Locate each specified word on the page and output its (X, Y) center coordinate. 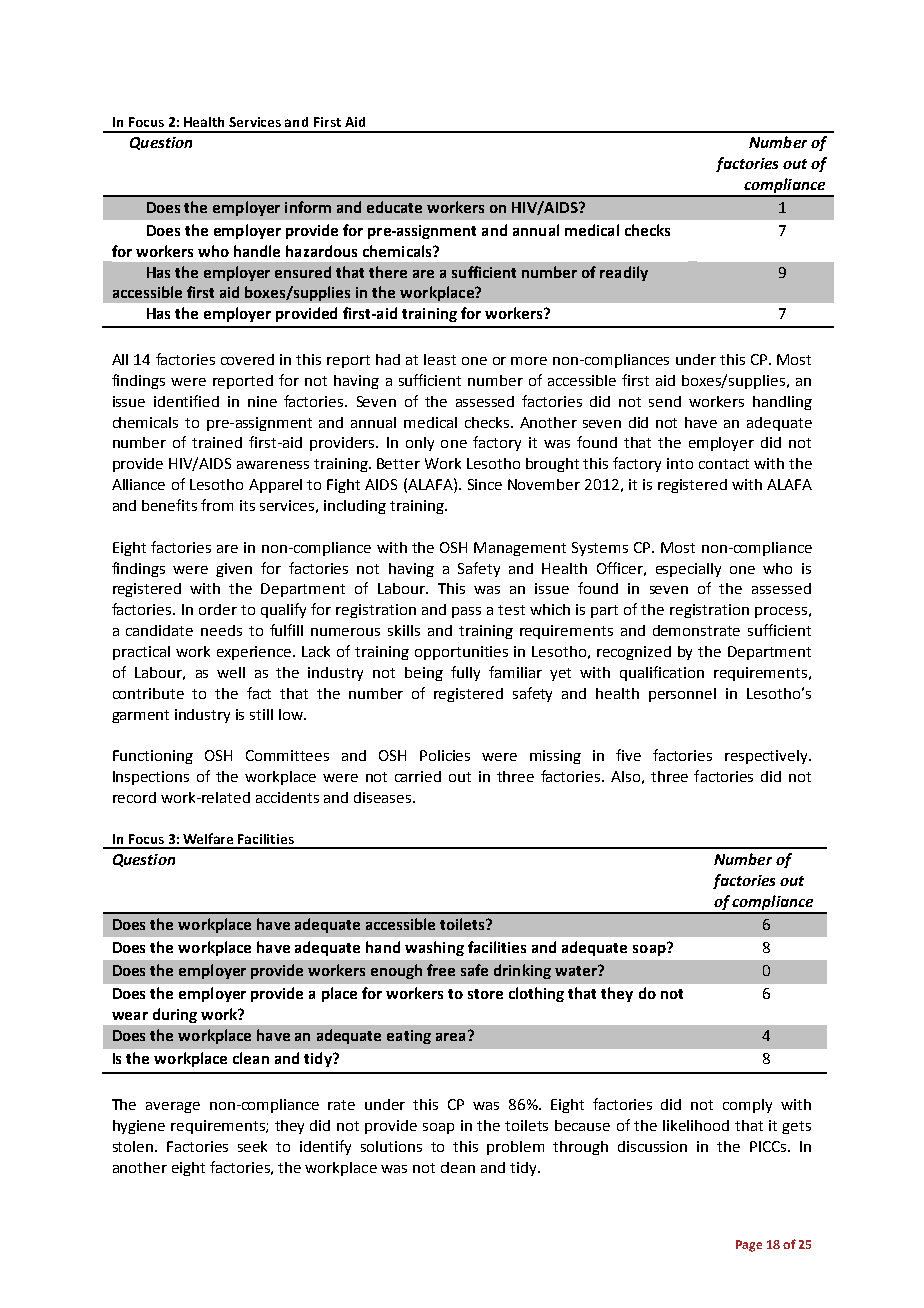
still (261, 714)
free (441, 970)
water (577, 970)
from (217, 505)
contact (724, 464)
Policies (445, 755)
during (175, 1015)
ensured (303, 272)
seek (252, 1146)
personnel (682, 695)
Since (485, 484)
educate (394, 207)
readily (624, 273)
